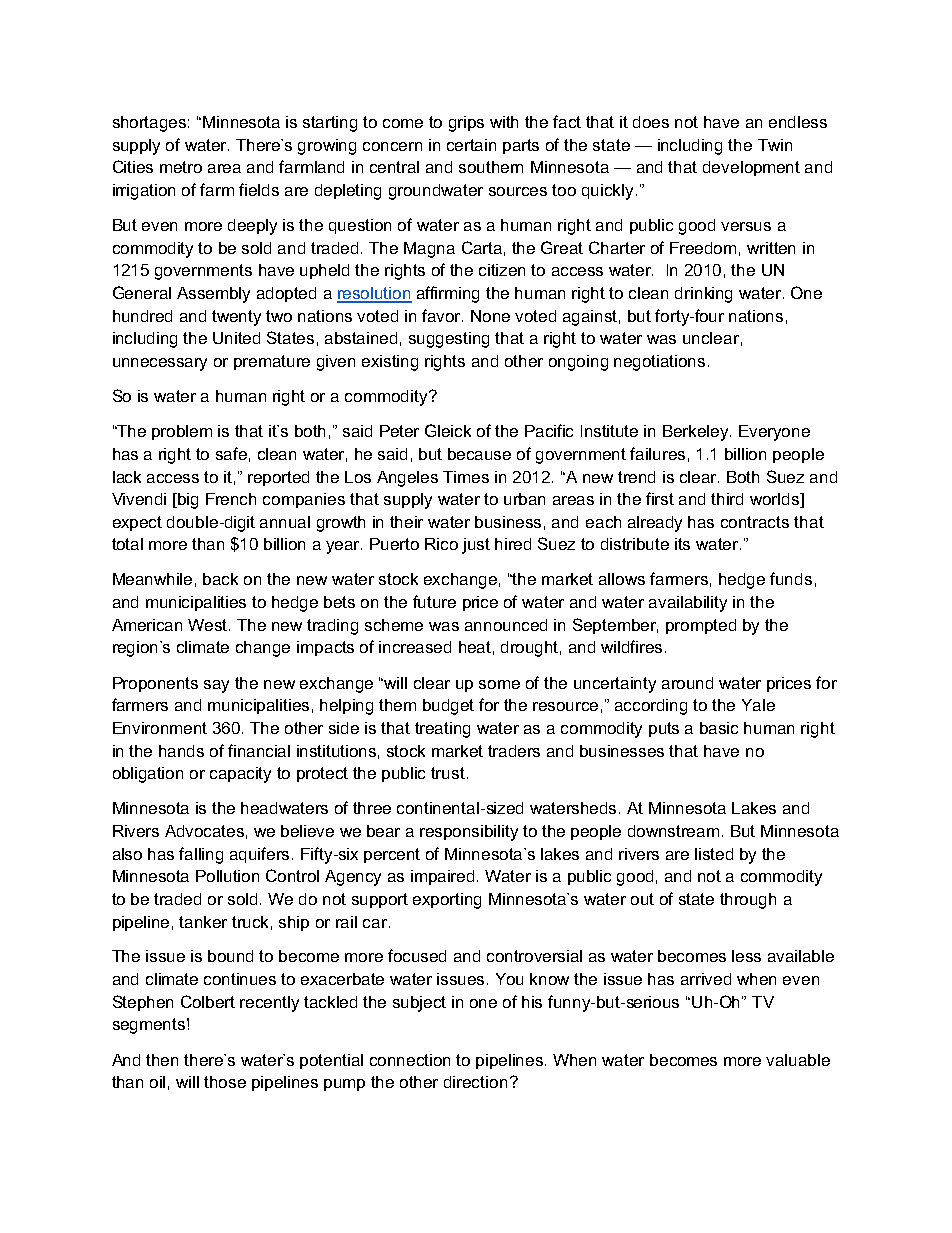  I want to click on negotiations, so click(659, 363).
